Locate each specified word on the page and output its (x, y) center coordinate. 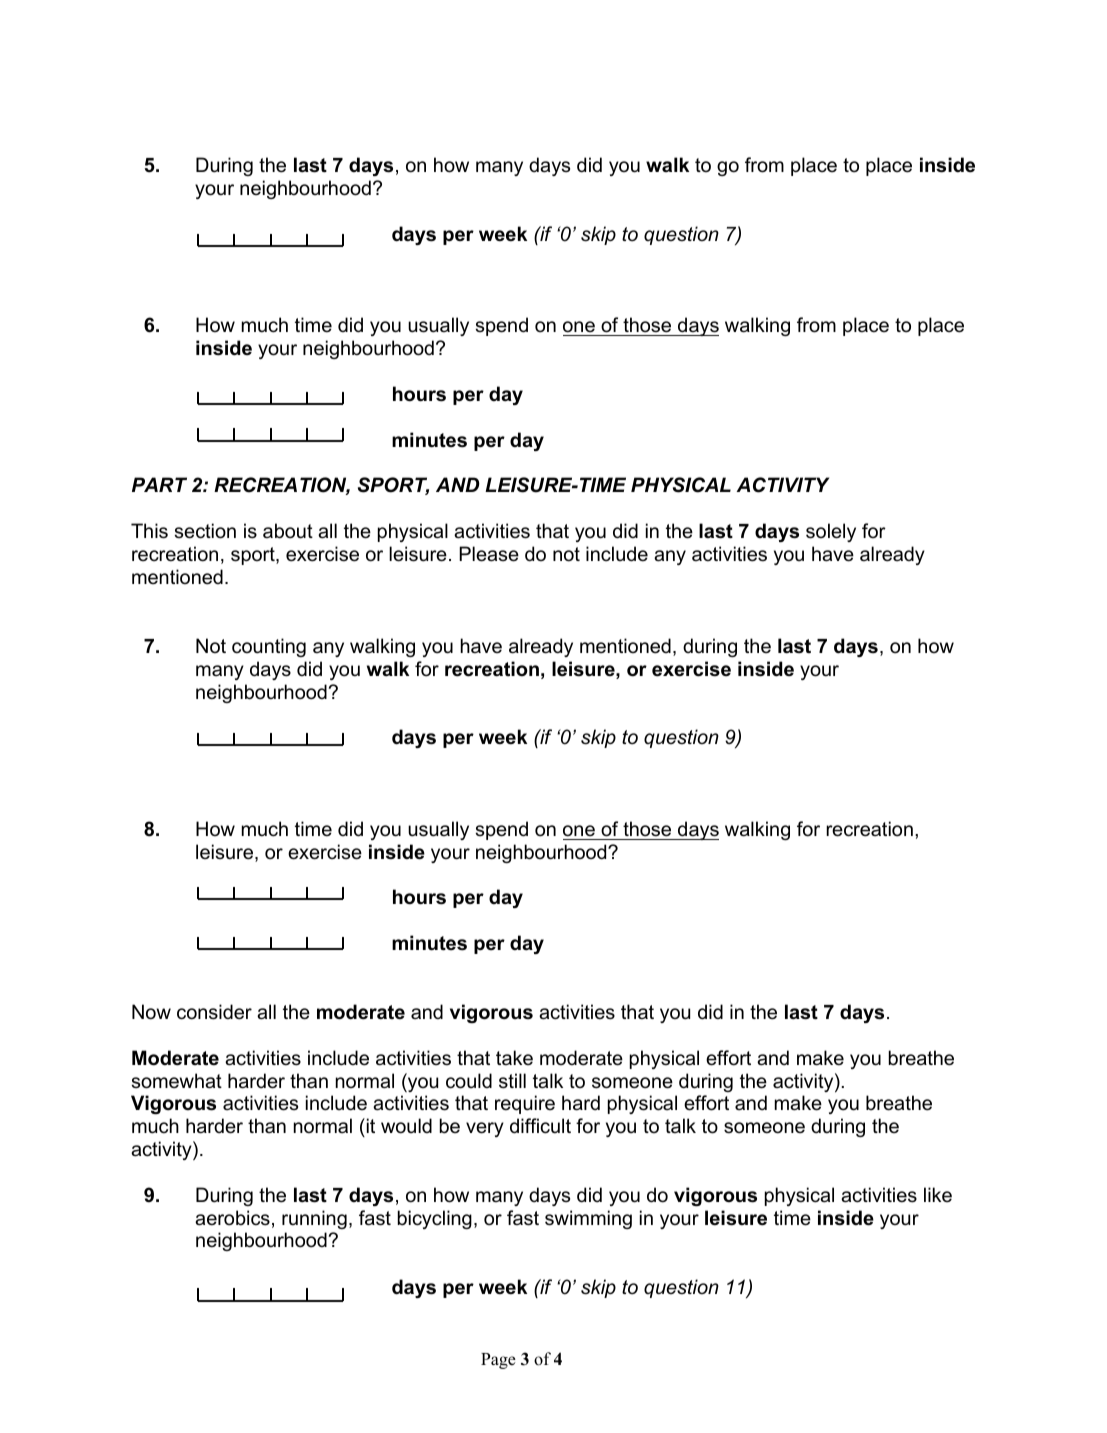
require (525, 1104)
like (938, 1194)
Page (498, 1361)
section (205, 531)
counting (269, 647)
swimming (588, 1219)
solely (831, 532)
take (514, 1058)
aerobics (232, 1218)
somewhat (176, 1081)
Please (489, 554)
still (512, 1081)
